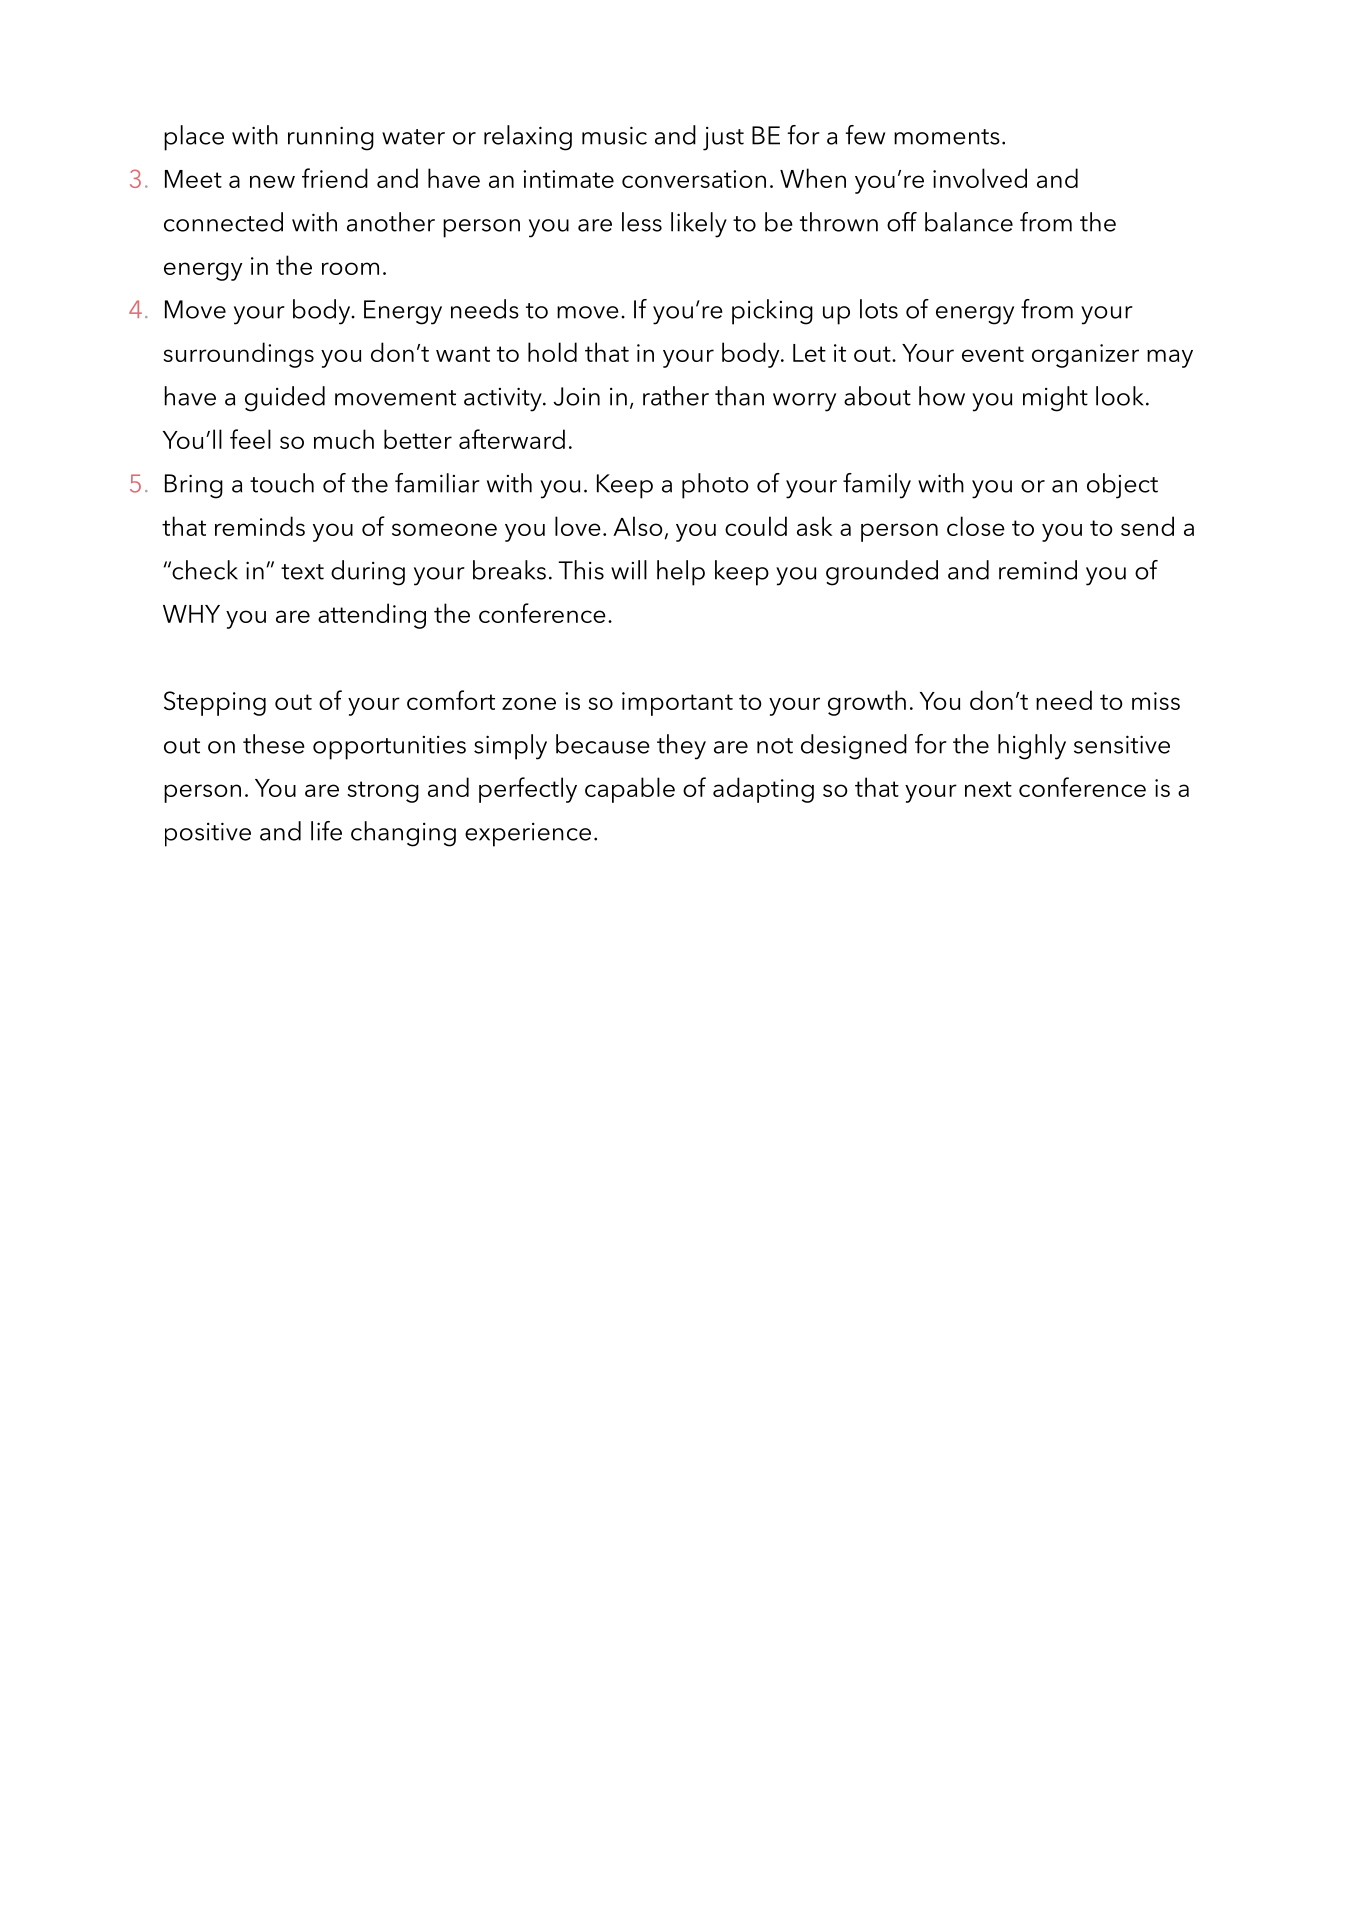 The width and height of the image is (1362, 1928). What do you see at coordinates (282, 483) in the image?
I see `touch` at bounding box center [282, 483].
